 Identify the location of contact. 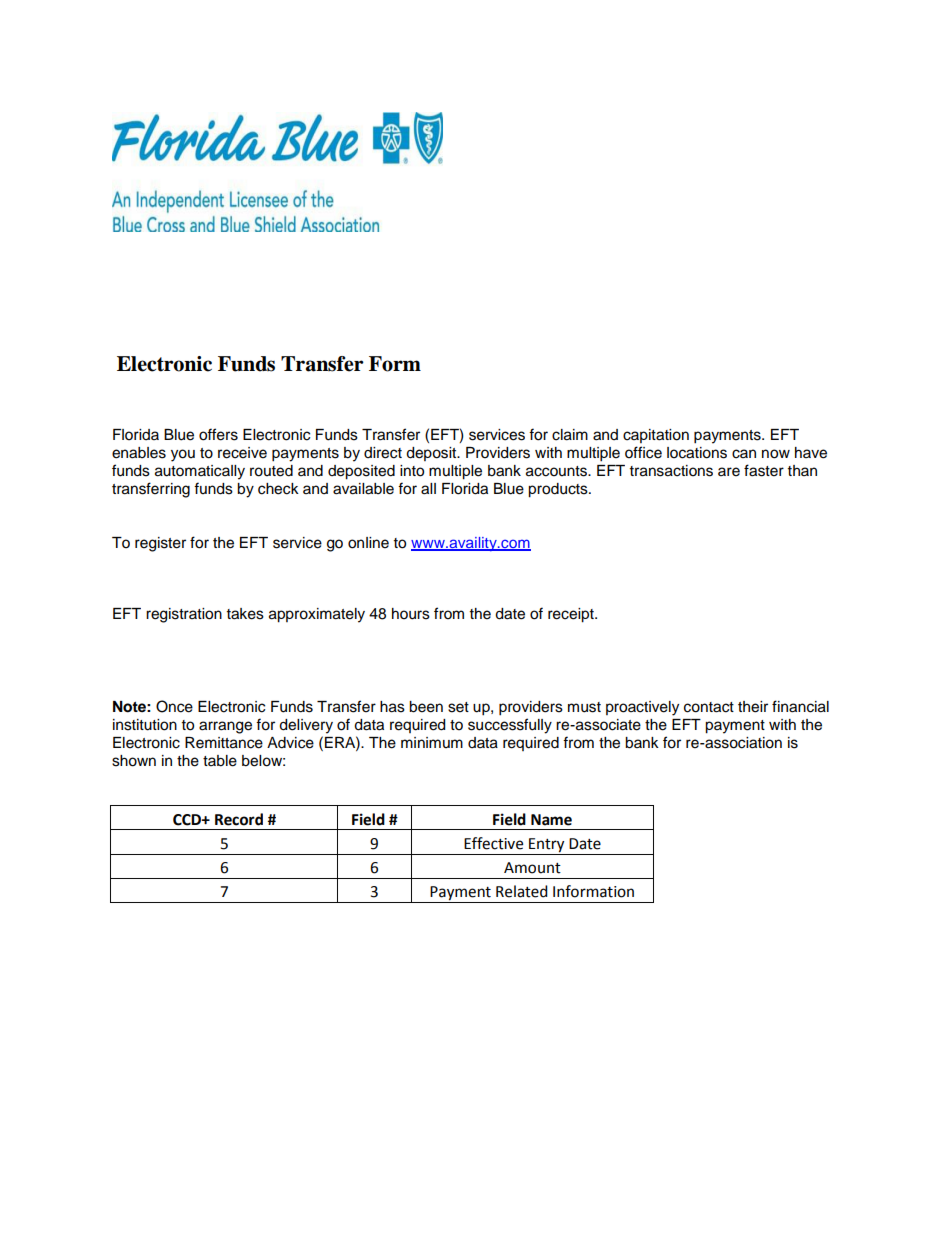
(709, 707).
